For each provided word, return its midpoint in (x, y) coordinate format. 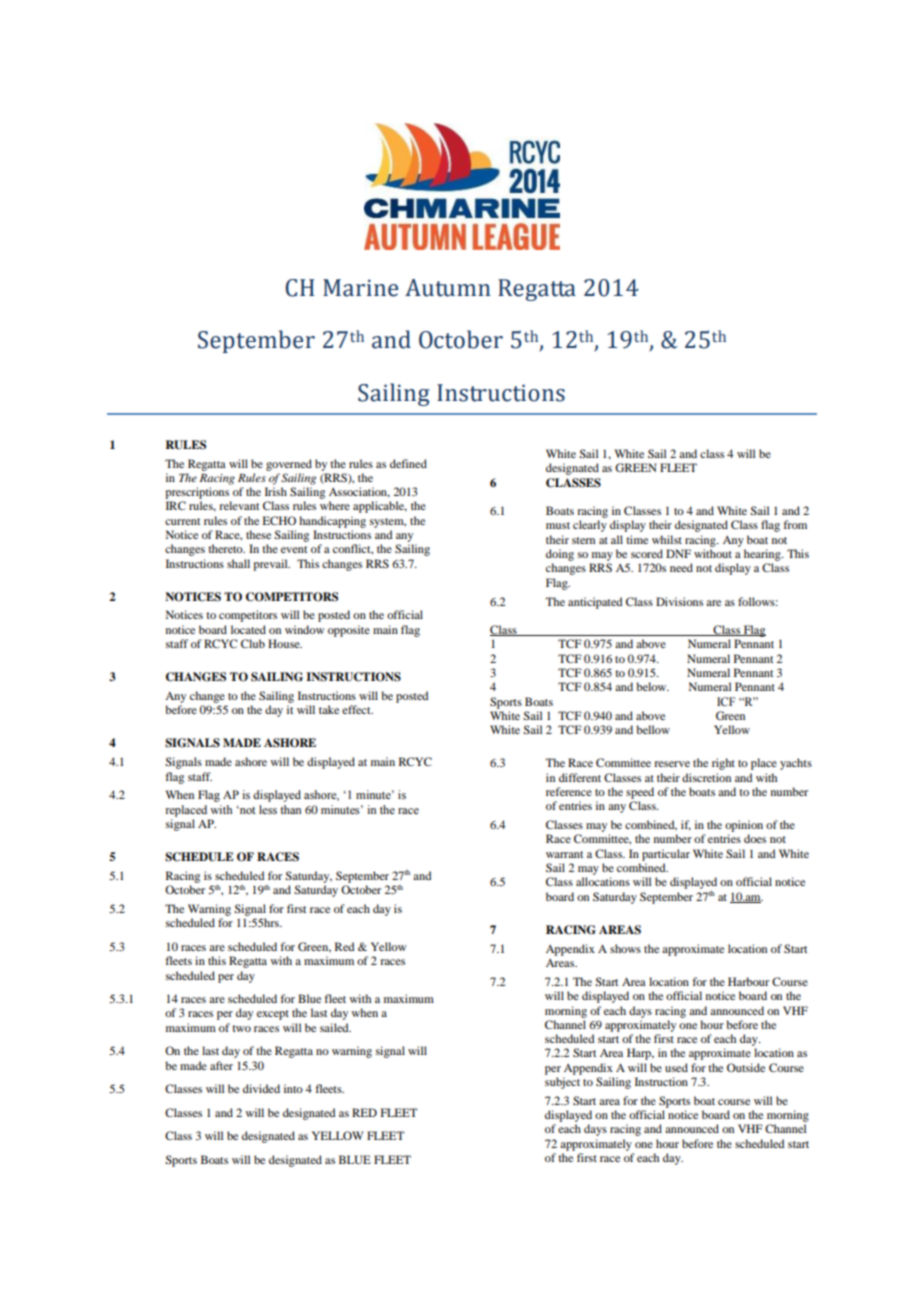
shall (238, 563)
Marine (360, 288)
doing (560, 555)
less (268, 809)
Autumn (448, 288)
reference (569, 791)
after (221, 1065)
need (681, 567)
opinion (744, 826)
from (795, 524)
